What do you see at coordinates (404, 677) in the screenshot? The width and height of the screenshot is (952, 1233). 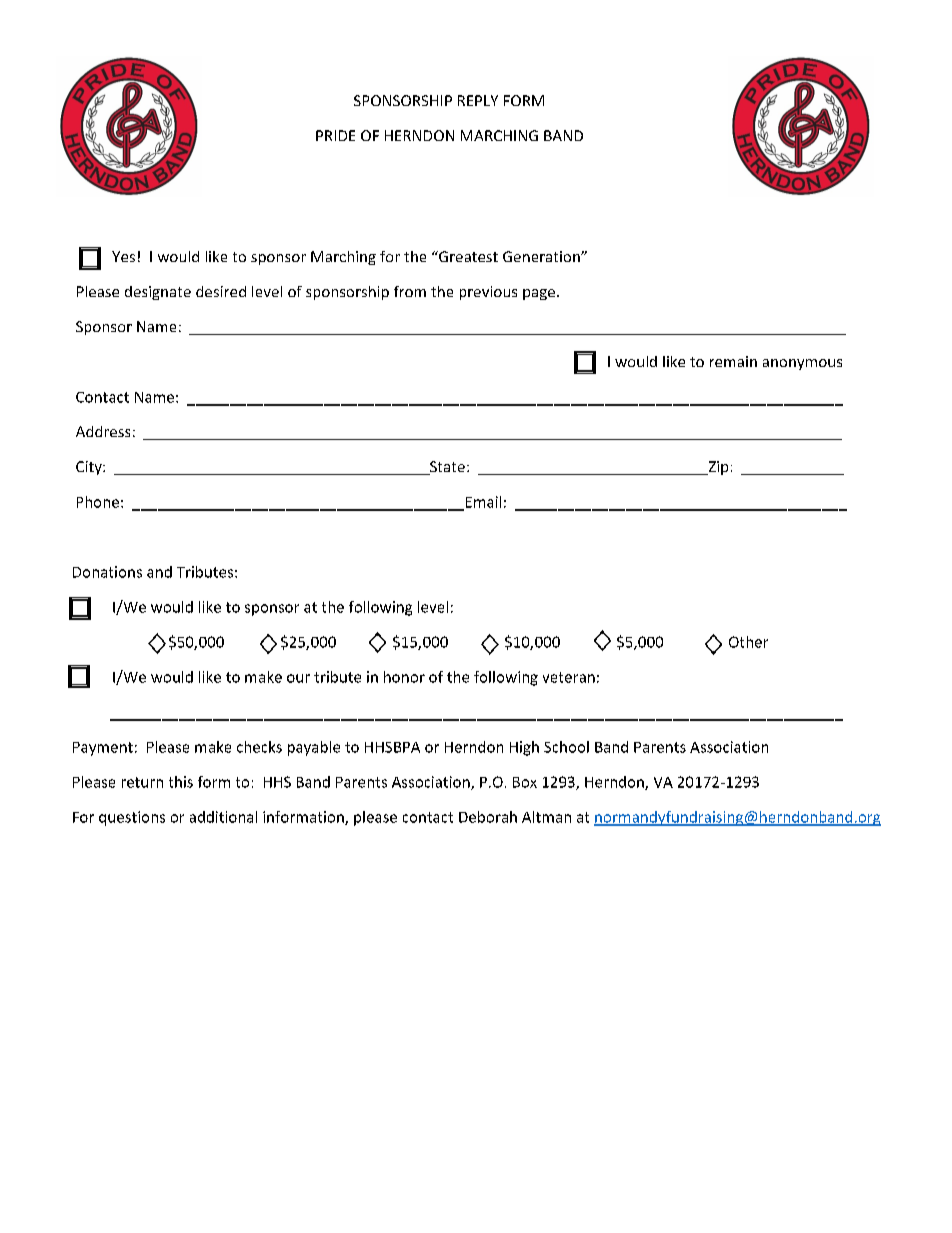 I see `honor` at bounding box center [404, 677].
